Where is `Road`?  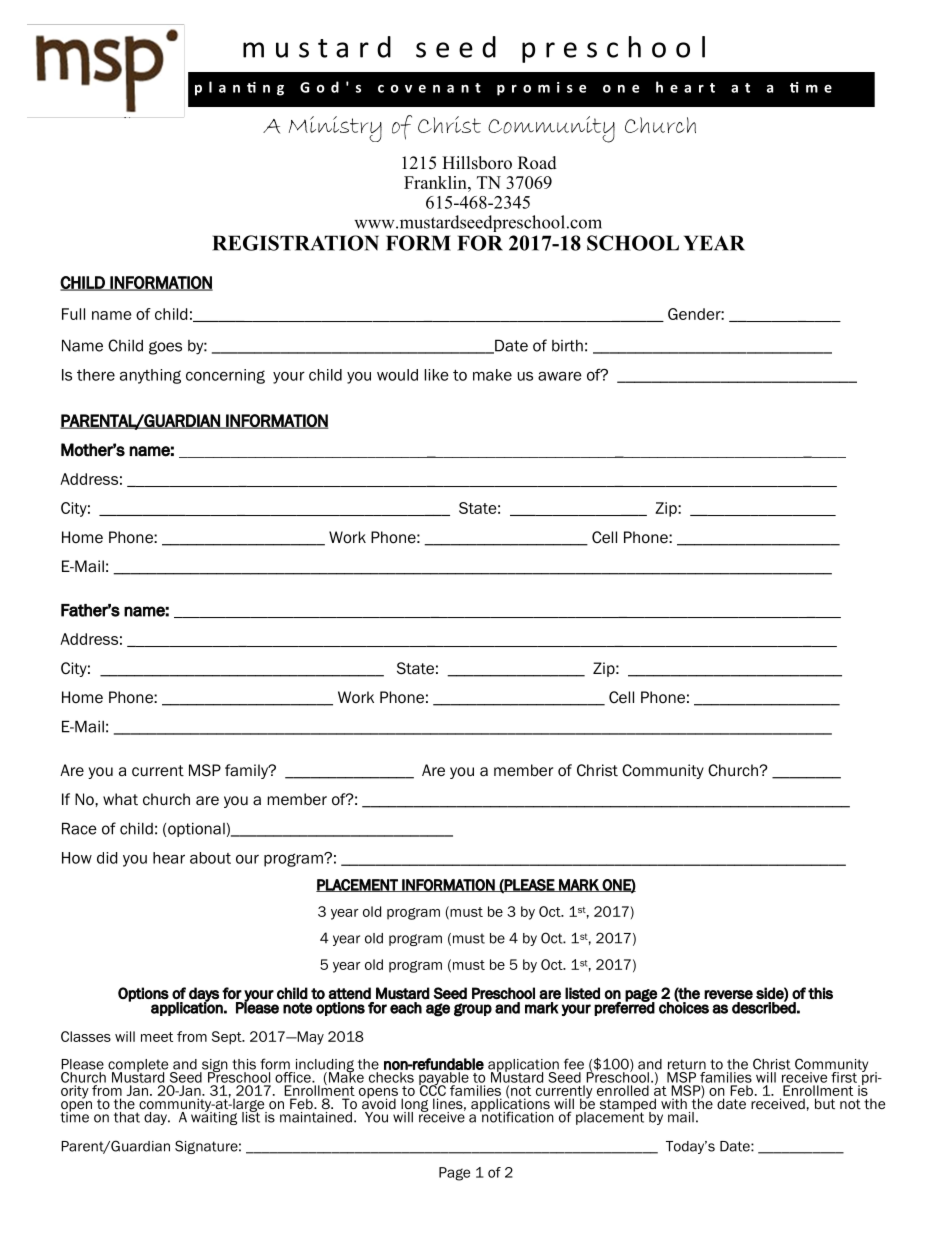 Road is located at coordinates (537, 163).
